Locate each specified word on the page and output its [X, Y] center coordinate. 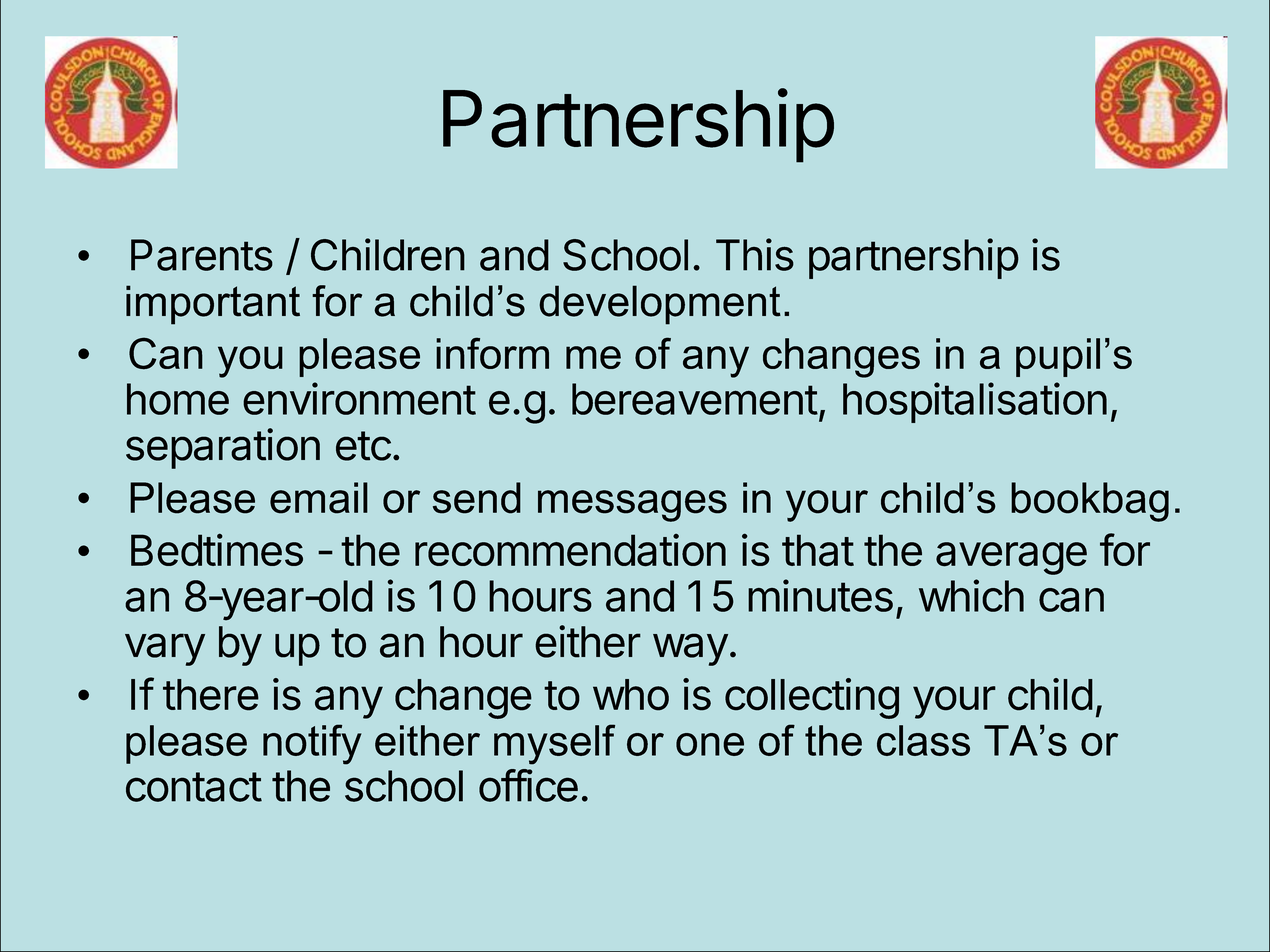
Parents [202, 255]
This [755, 254]
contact [194, 787]
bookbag [1090, 502]
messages [632, 506]
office [528, 785]
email [319, 498]
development [660, 305]
